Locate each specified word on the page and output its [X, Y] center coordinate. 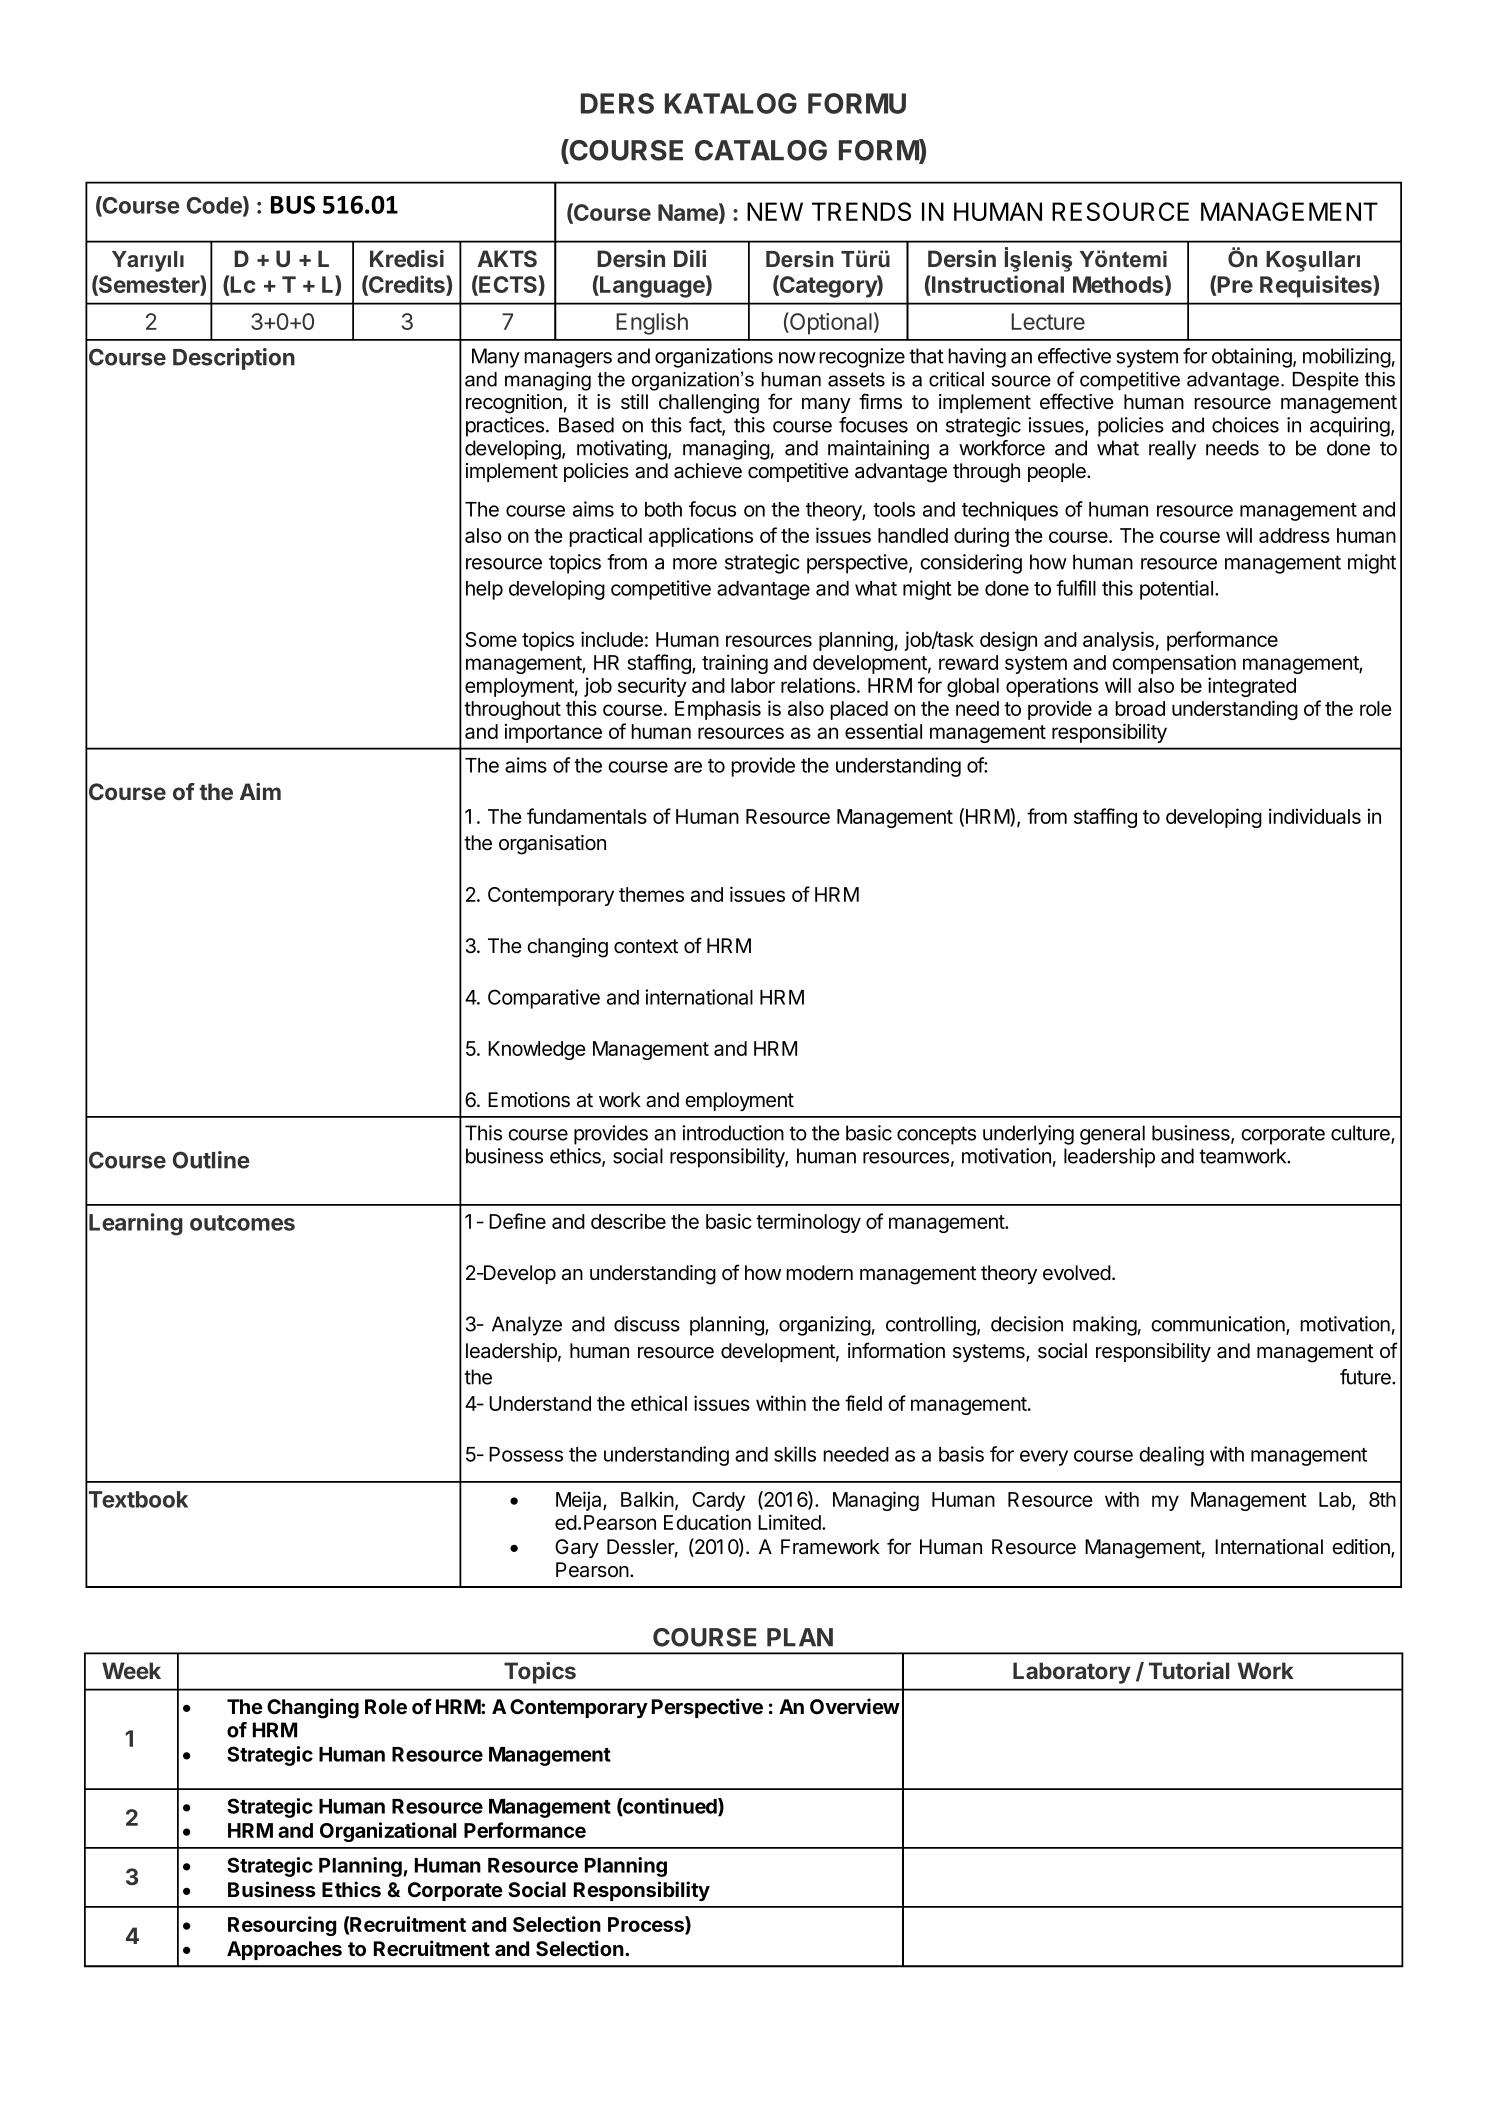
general [1112, 1135]
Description [234, 359]
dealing [1171, 1456]
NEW [775, 211]
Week [131, 1670]
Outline [211, 1160]
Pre [1234, 286]
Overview [855, 1706]
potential [1178, 590]
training [735, 664]
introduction [733, 1133]
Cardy [718, 1501]
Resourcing [282, 1926]
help [484, 590]
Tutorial [1189, 1670]
